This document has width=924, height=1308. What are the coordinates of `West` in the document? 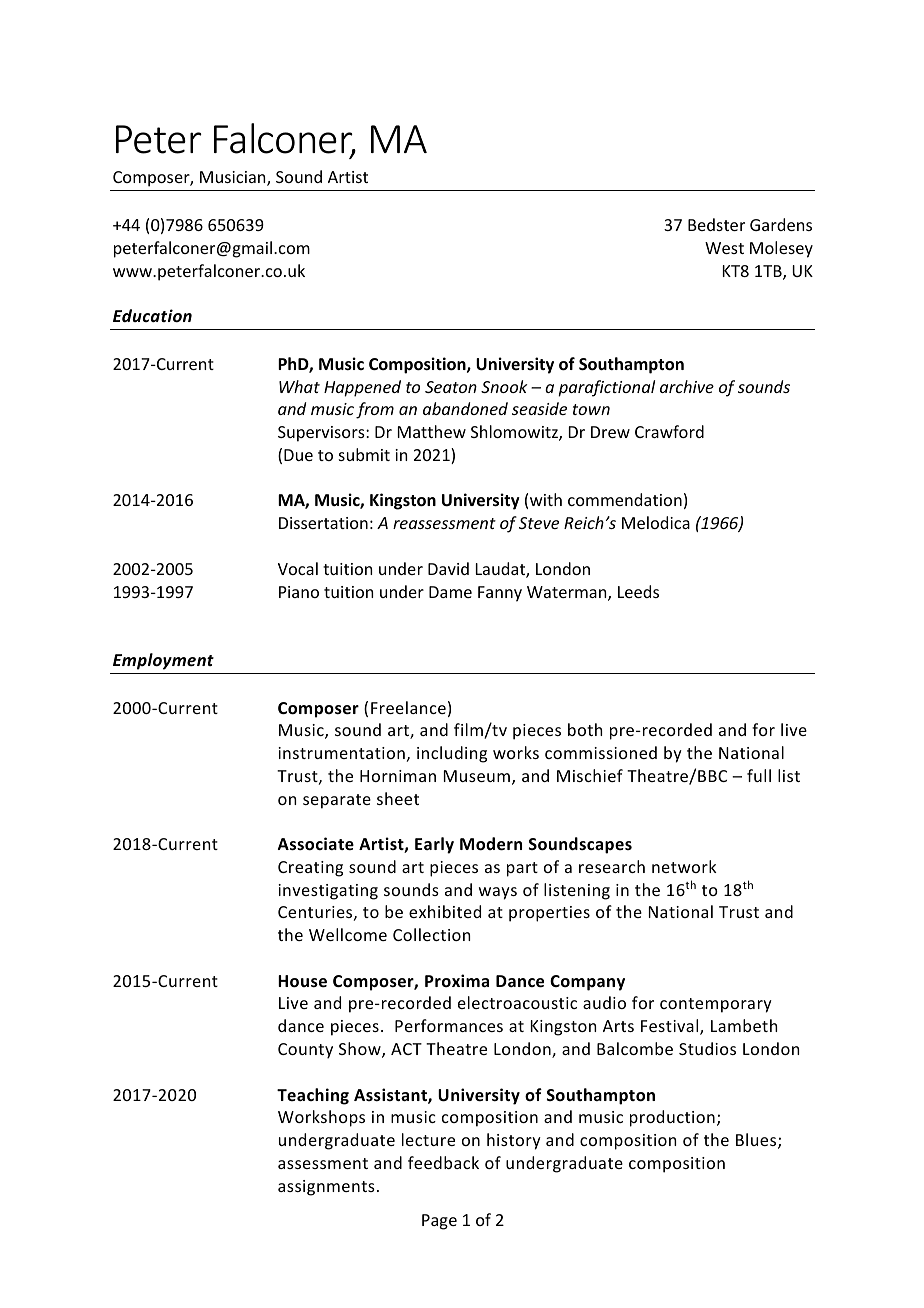 It's located at (724, 248).
